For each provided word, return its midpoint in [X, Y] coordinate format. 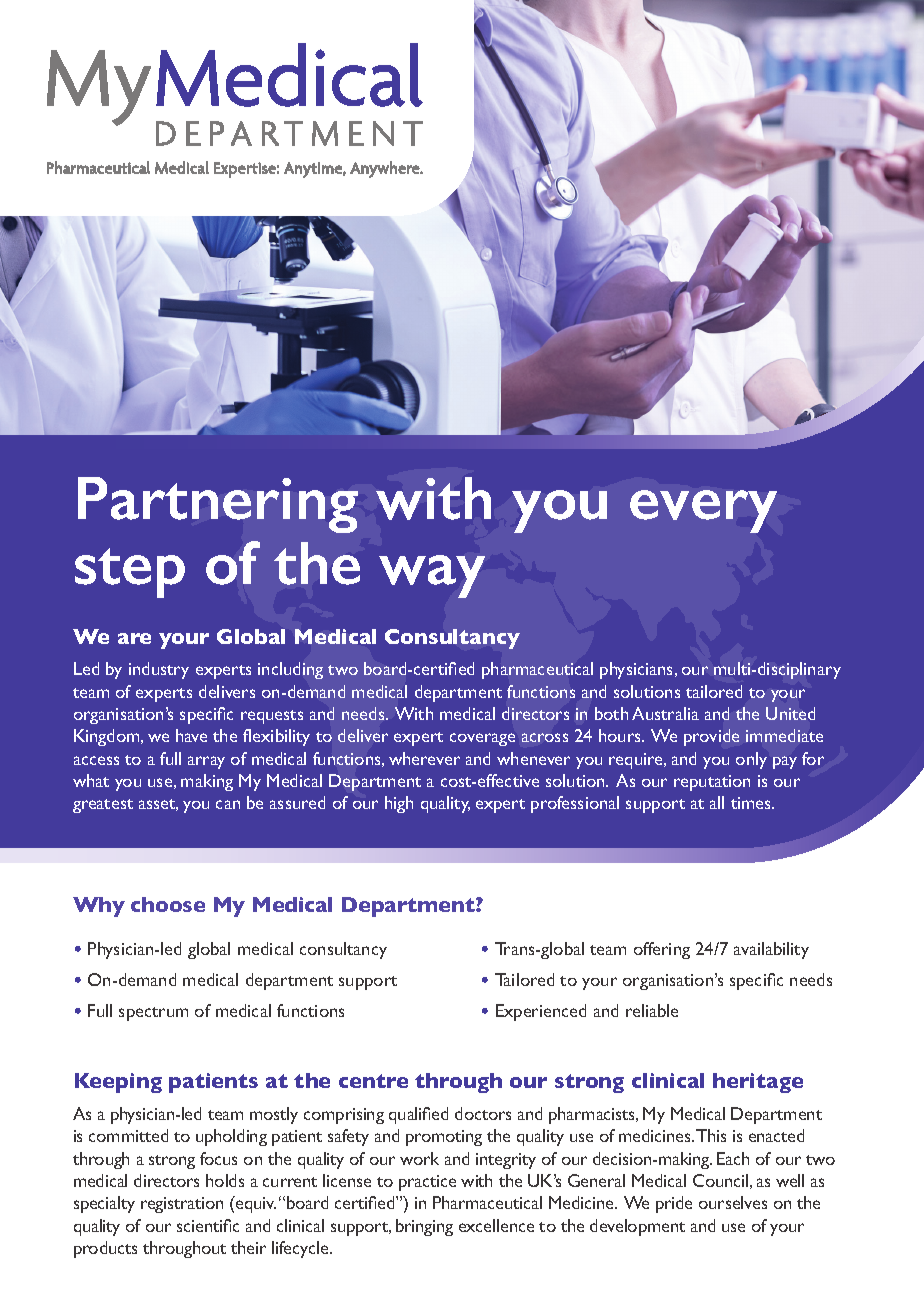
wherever [424, 758]
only [751, 760]
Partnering [218, 505]
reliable [652, 1010]
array [206, 762]
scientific [208, 1225]
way [432, 576]
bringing [424, 1227]
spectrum [153, 1014]
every [703, 511]
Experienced [541, 1012]
